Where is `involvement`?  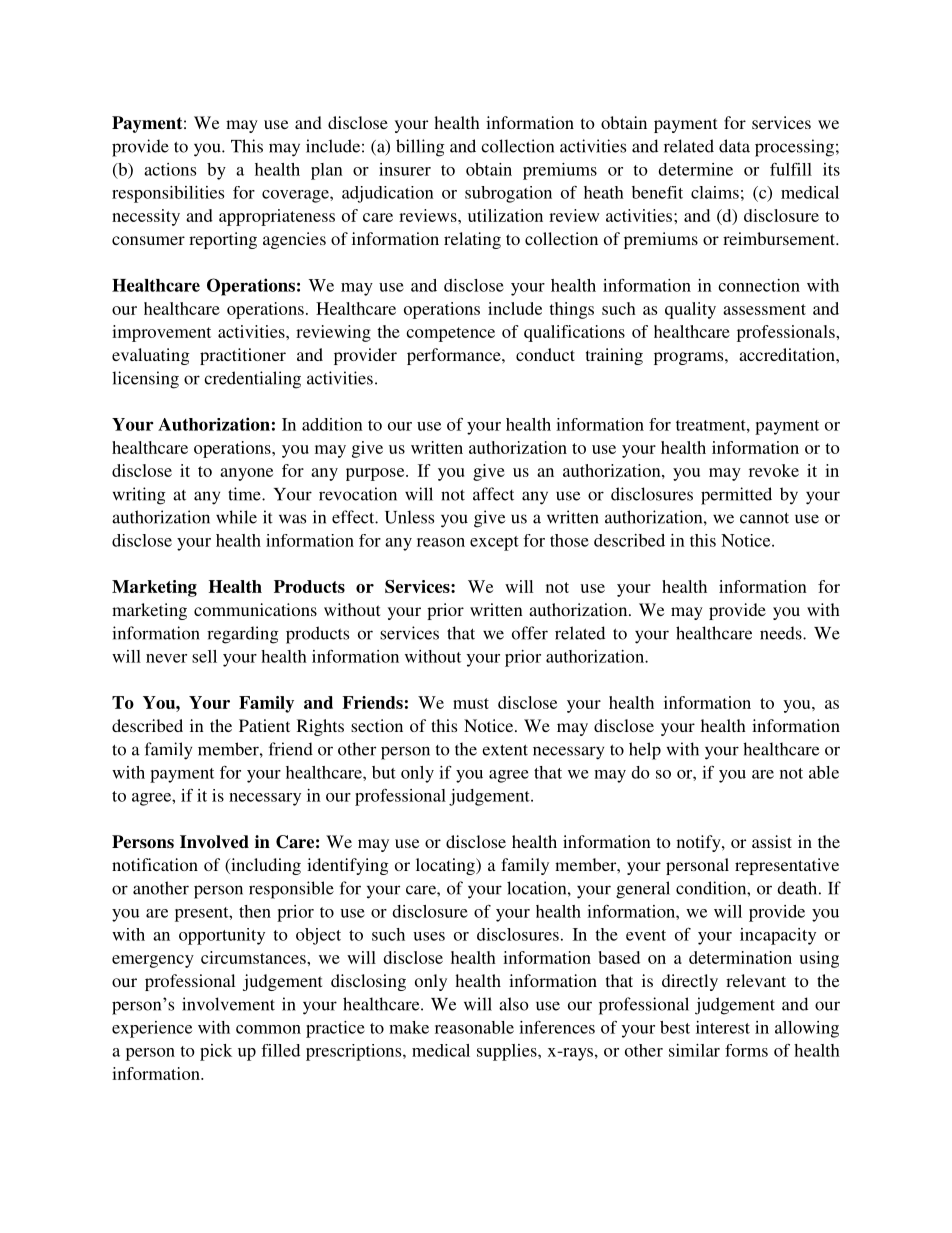
involvement is located at coordinates (228, 1004).
